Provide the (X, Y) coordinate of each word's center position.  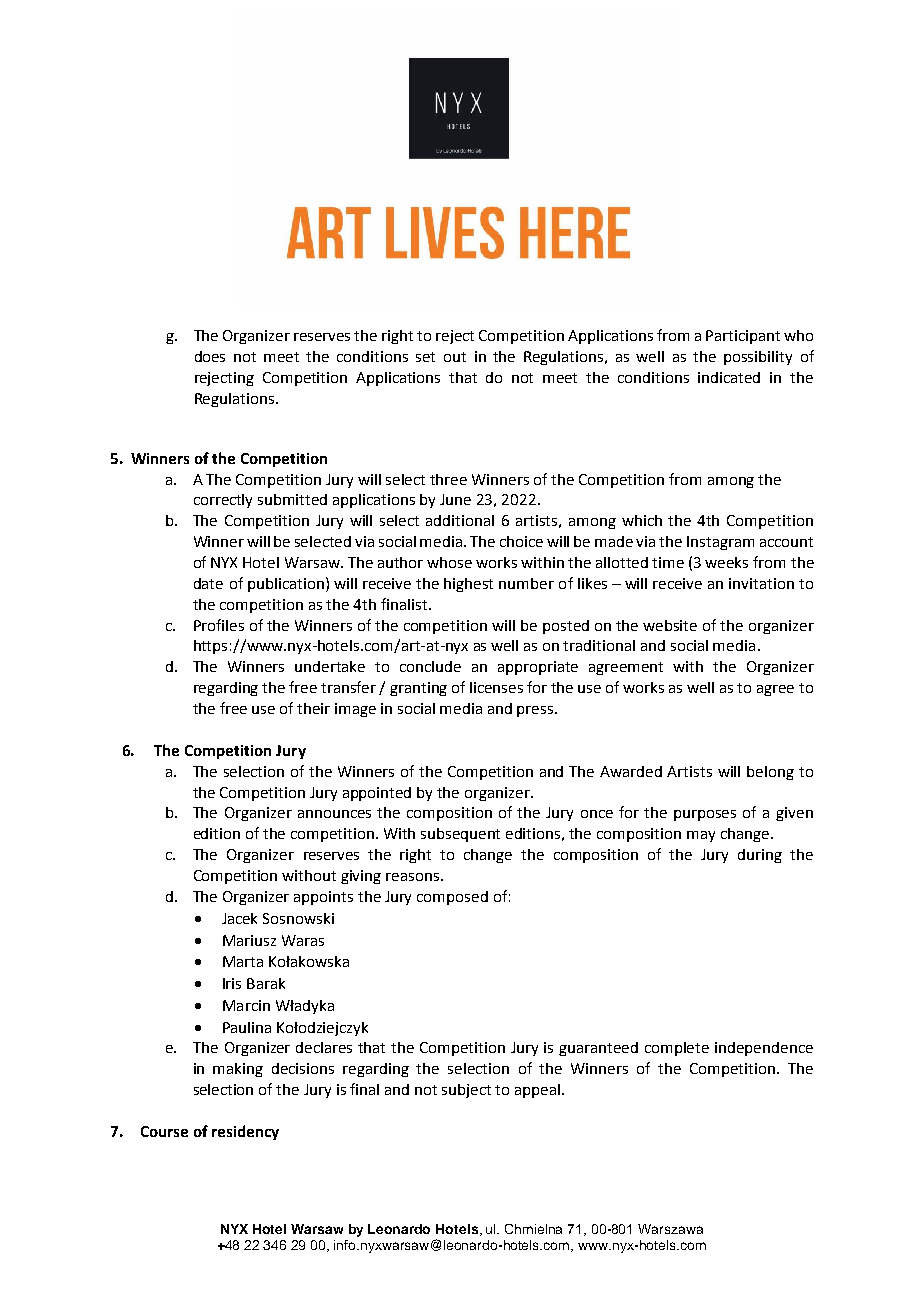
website (670, 625)
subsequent (460, 835)
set (425, 357)
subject (466, 1091)
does (210, 356)
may (701, 836)
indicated (729, 377)
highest (468, 585)
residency (245, 1132)
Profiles (219, 625)
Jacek (239, 918)
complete (677, 1049)
